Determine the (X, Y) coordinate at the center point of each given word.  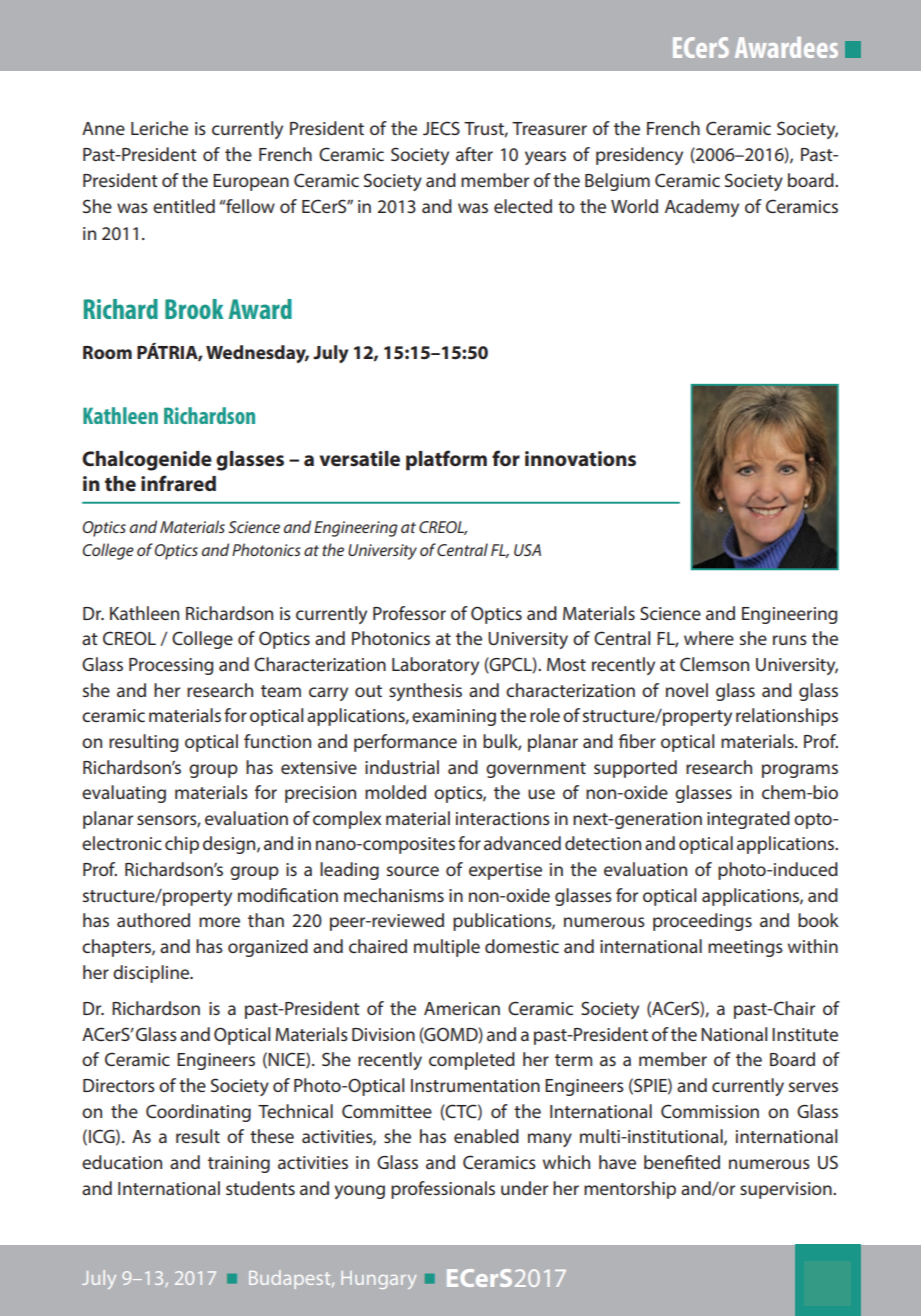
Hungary (378, 1280)
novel (687, 690)
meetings (745, 948)
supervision (787, 1190)
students (260, 1188)
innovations (580, 459)
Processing (171, 666)
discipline (152, 974)
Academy (702, 208)
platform (446, 460)
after (474, 154)
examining (454, 717)
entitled (184, 206)
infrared (178, 483)
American (462, 1008)
